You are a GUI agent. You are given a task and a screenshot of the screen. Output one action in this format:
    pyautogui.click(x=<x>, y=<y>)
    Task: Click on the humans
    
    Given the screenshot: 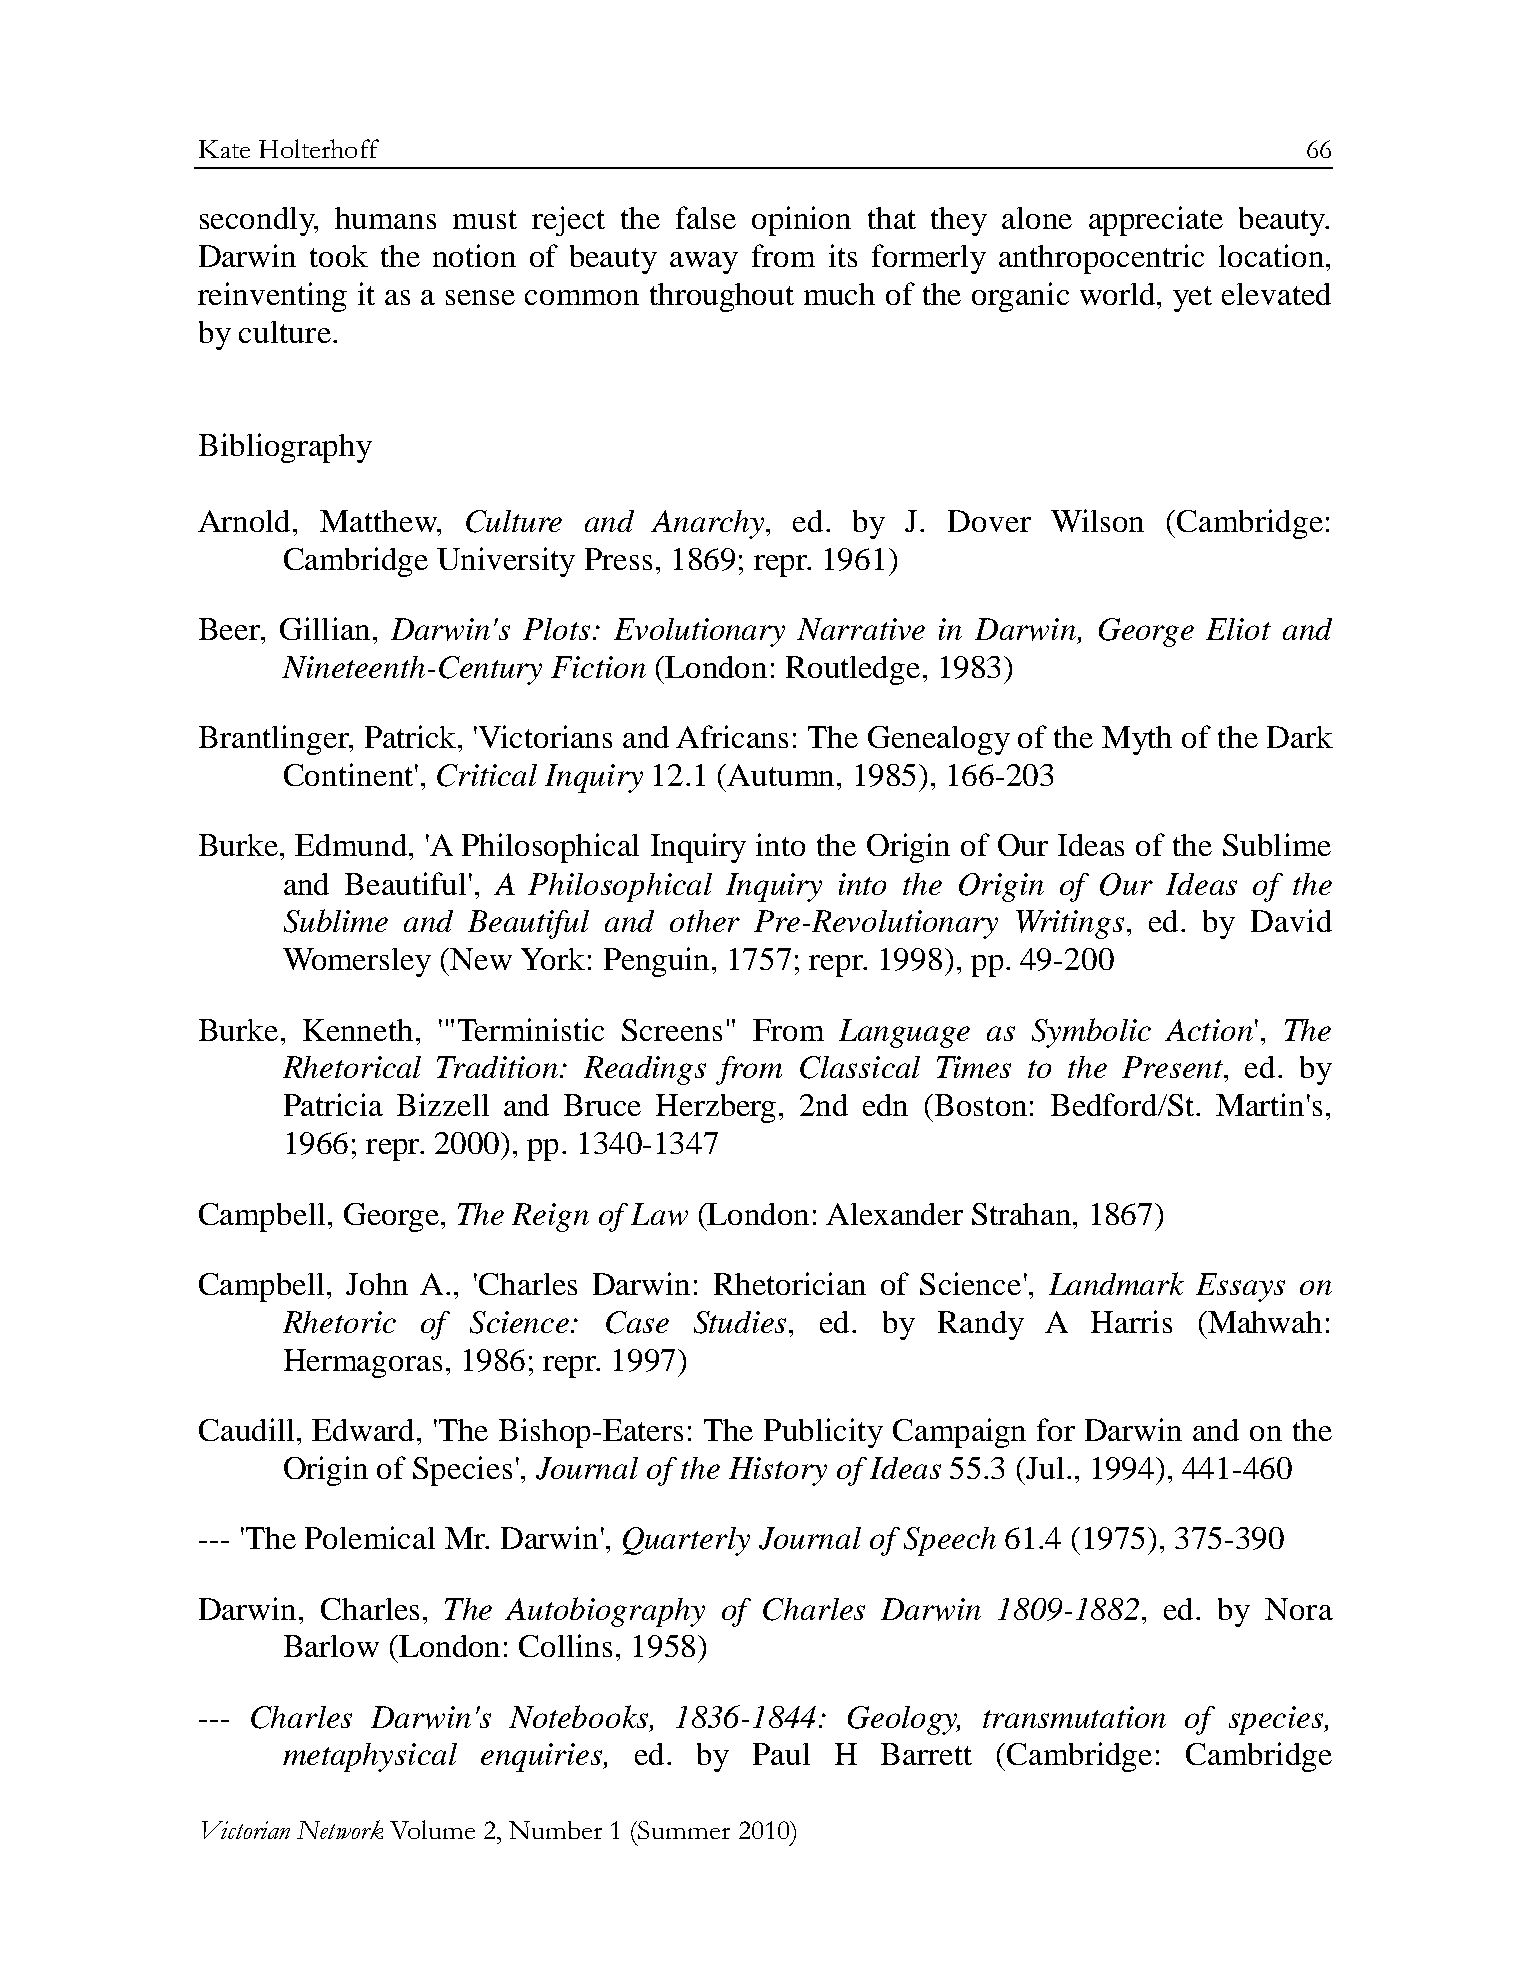 What is the action you would take?
    pyautogui.click(x=385, y=218)
